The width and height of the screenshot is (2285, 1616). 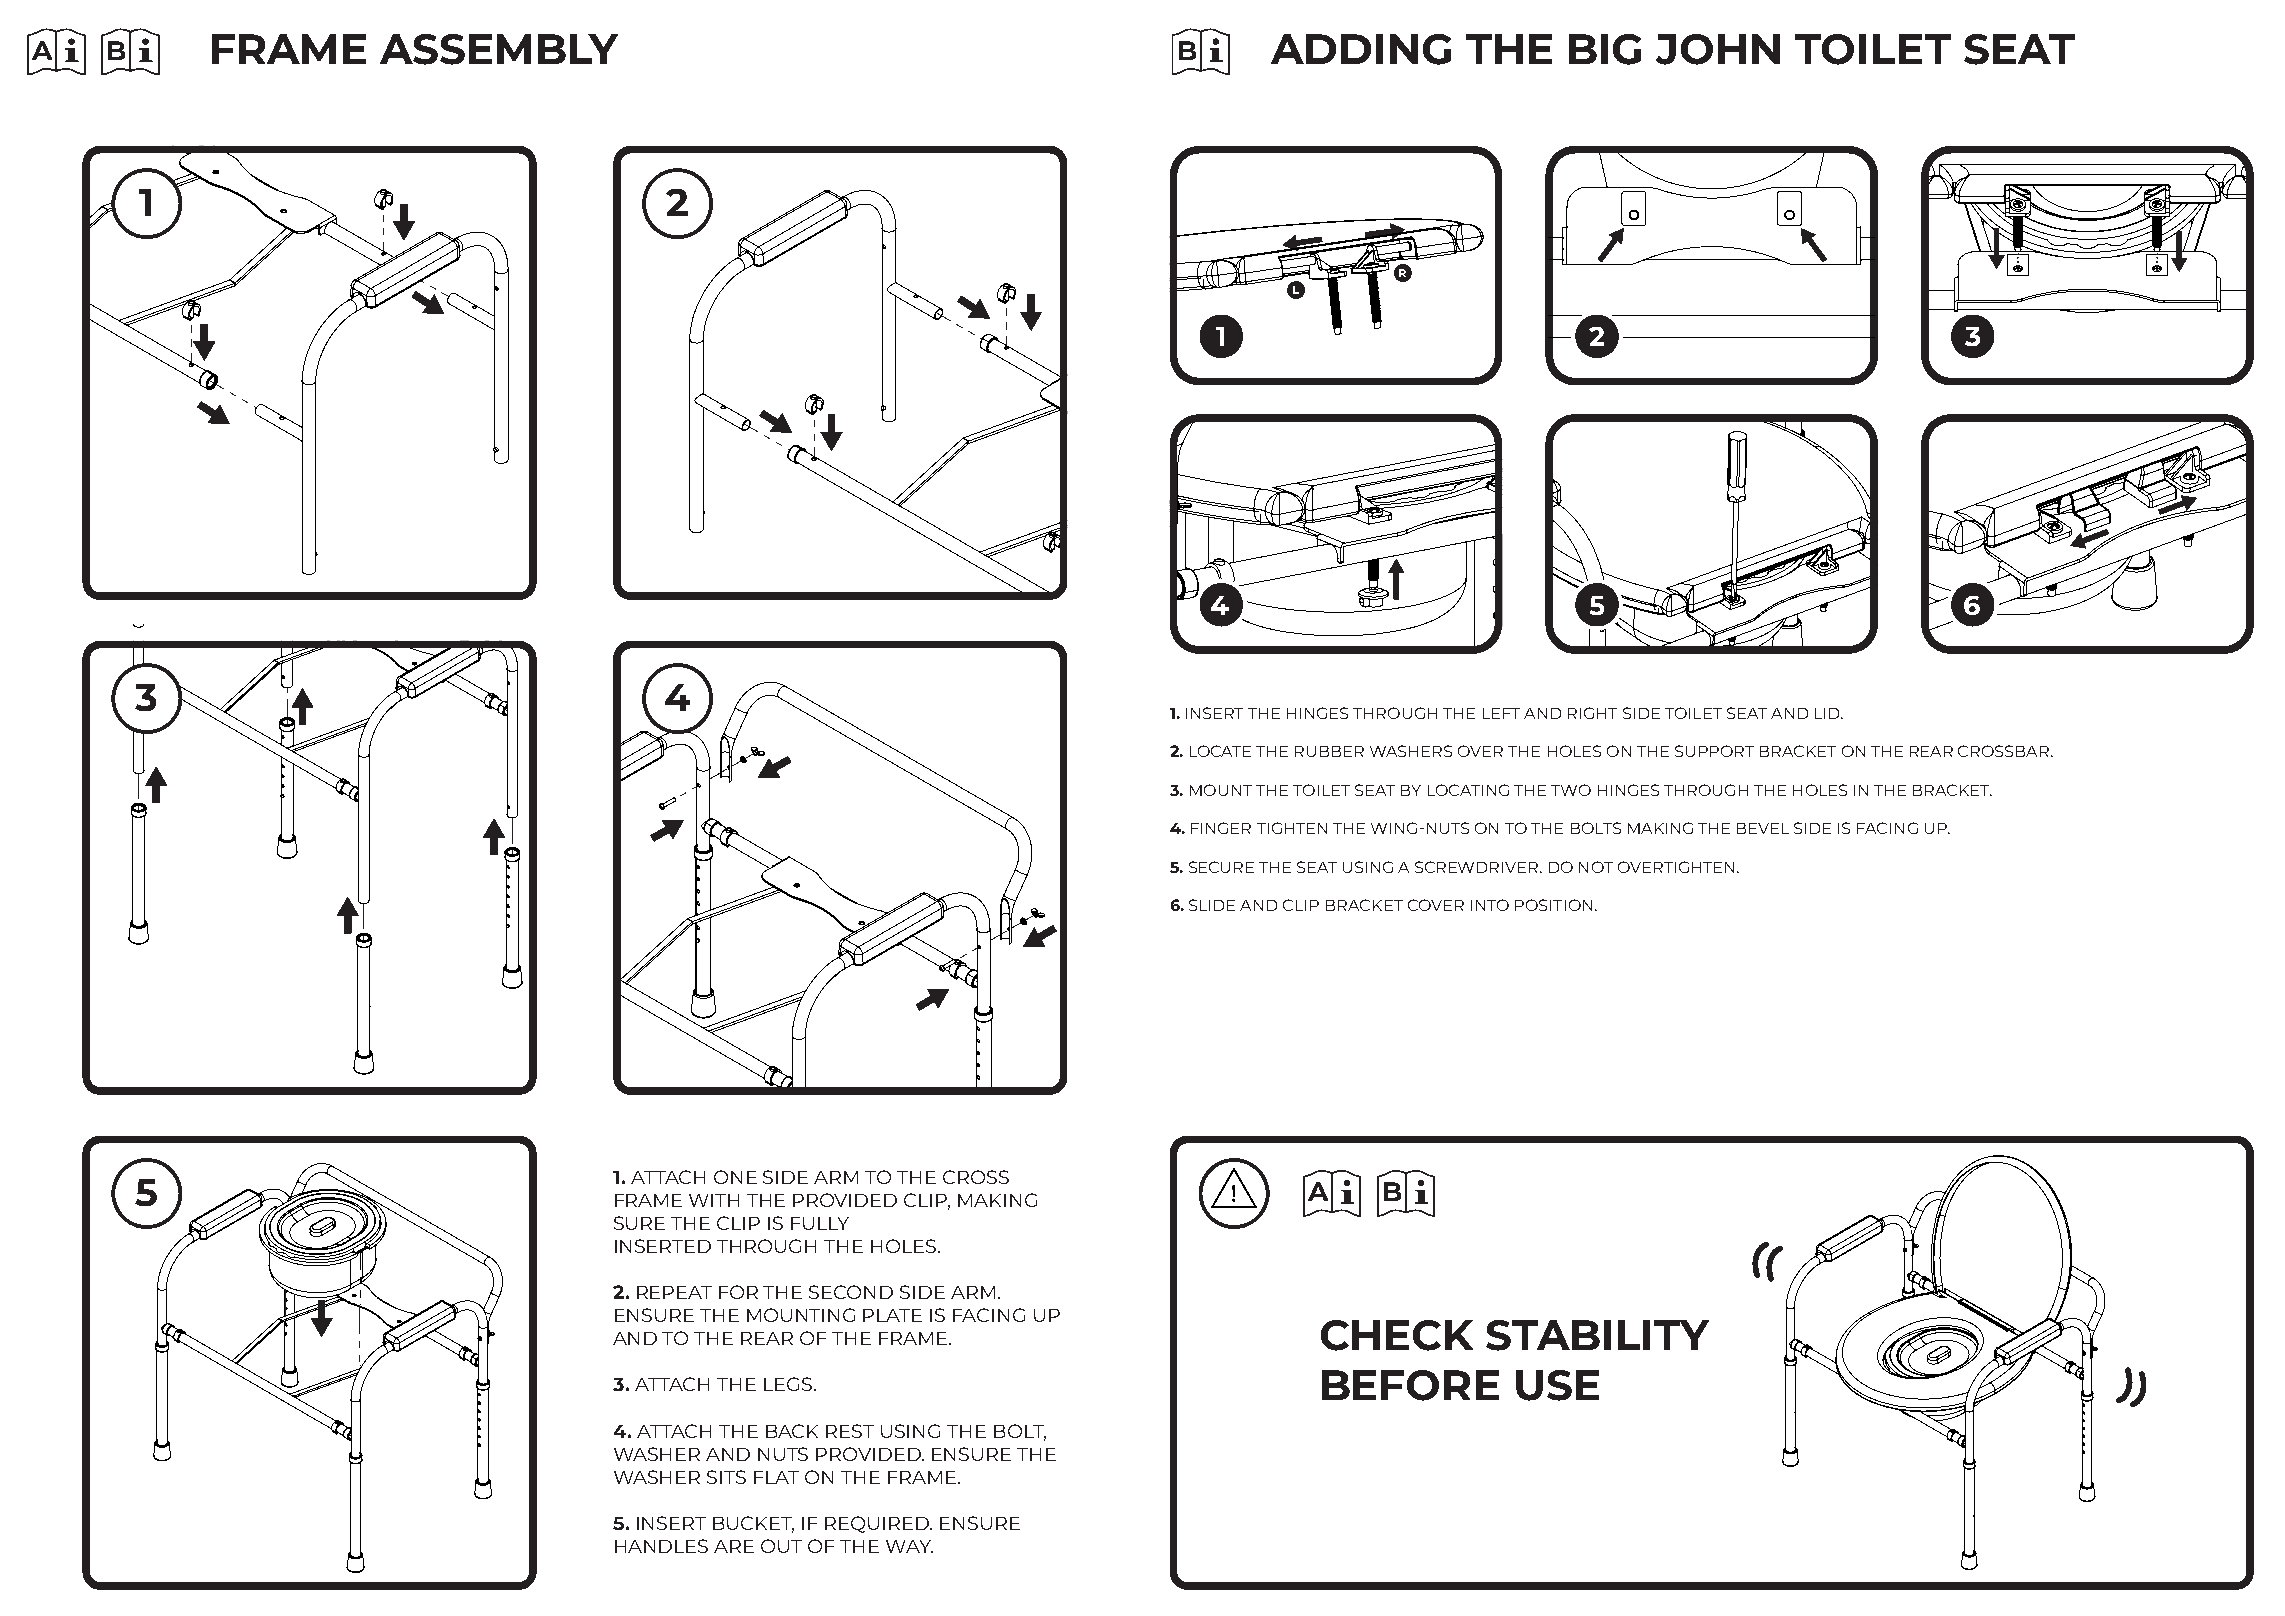 I want to click on RUBBER, so click(x=1329, y=751).
